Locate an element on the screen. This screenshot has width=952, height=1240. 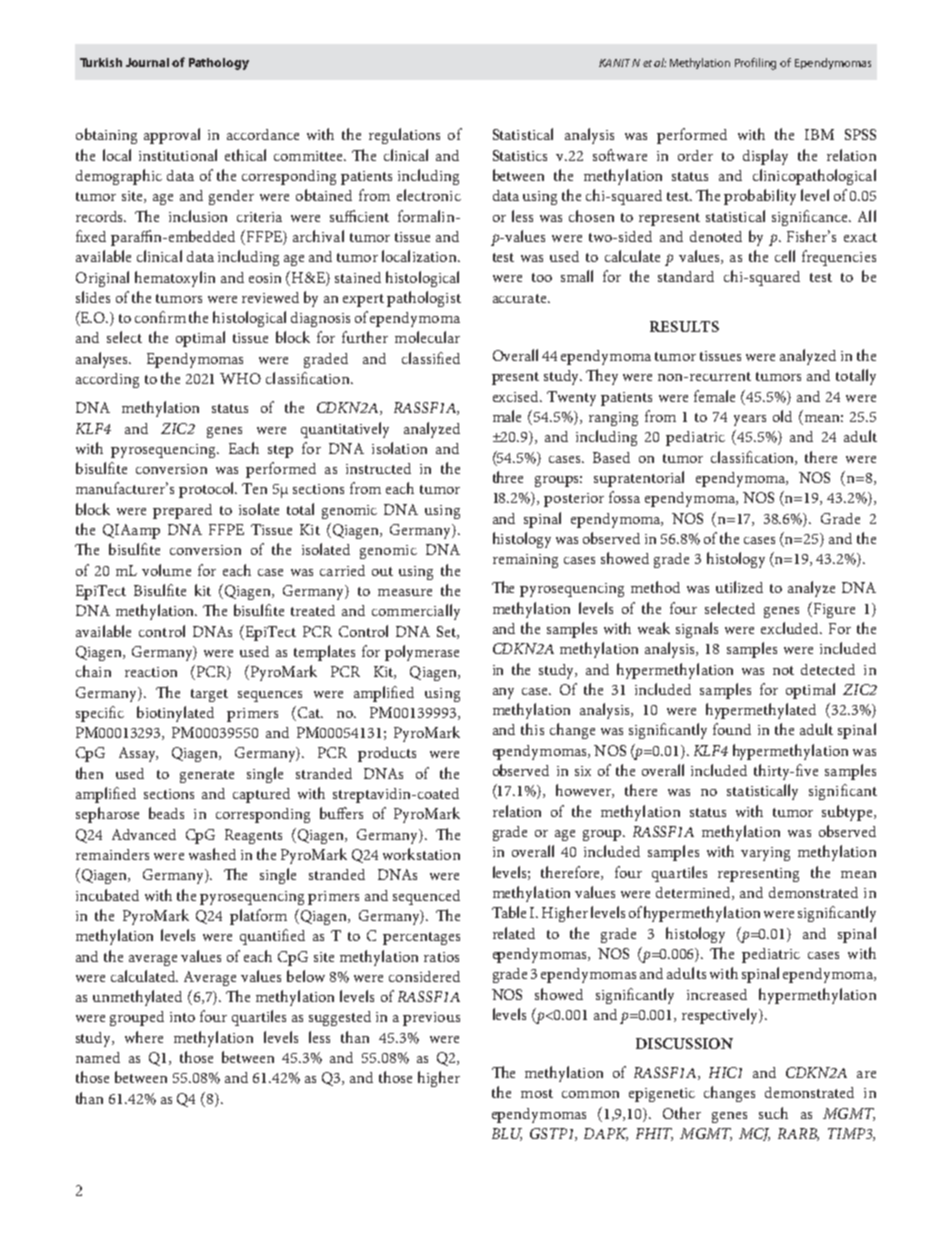
years is located at coordinates (750, 420).
